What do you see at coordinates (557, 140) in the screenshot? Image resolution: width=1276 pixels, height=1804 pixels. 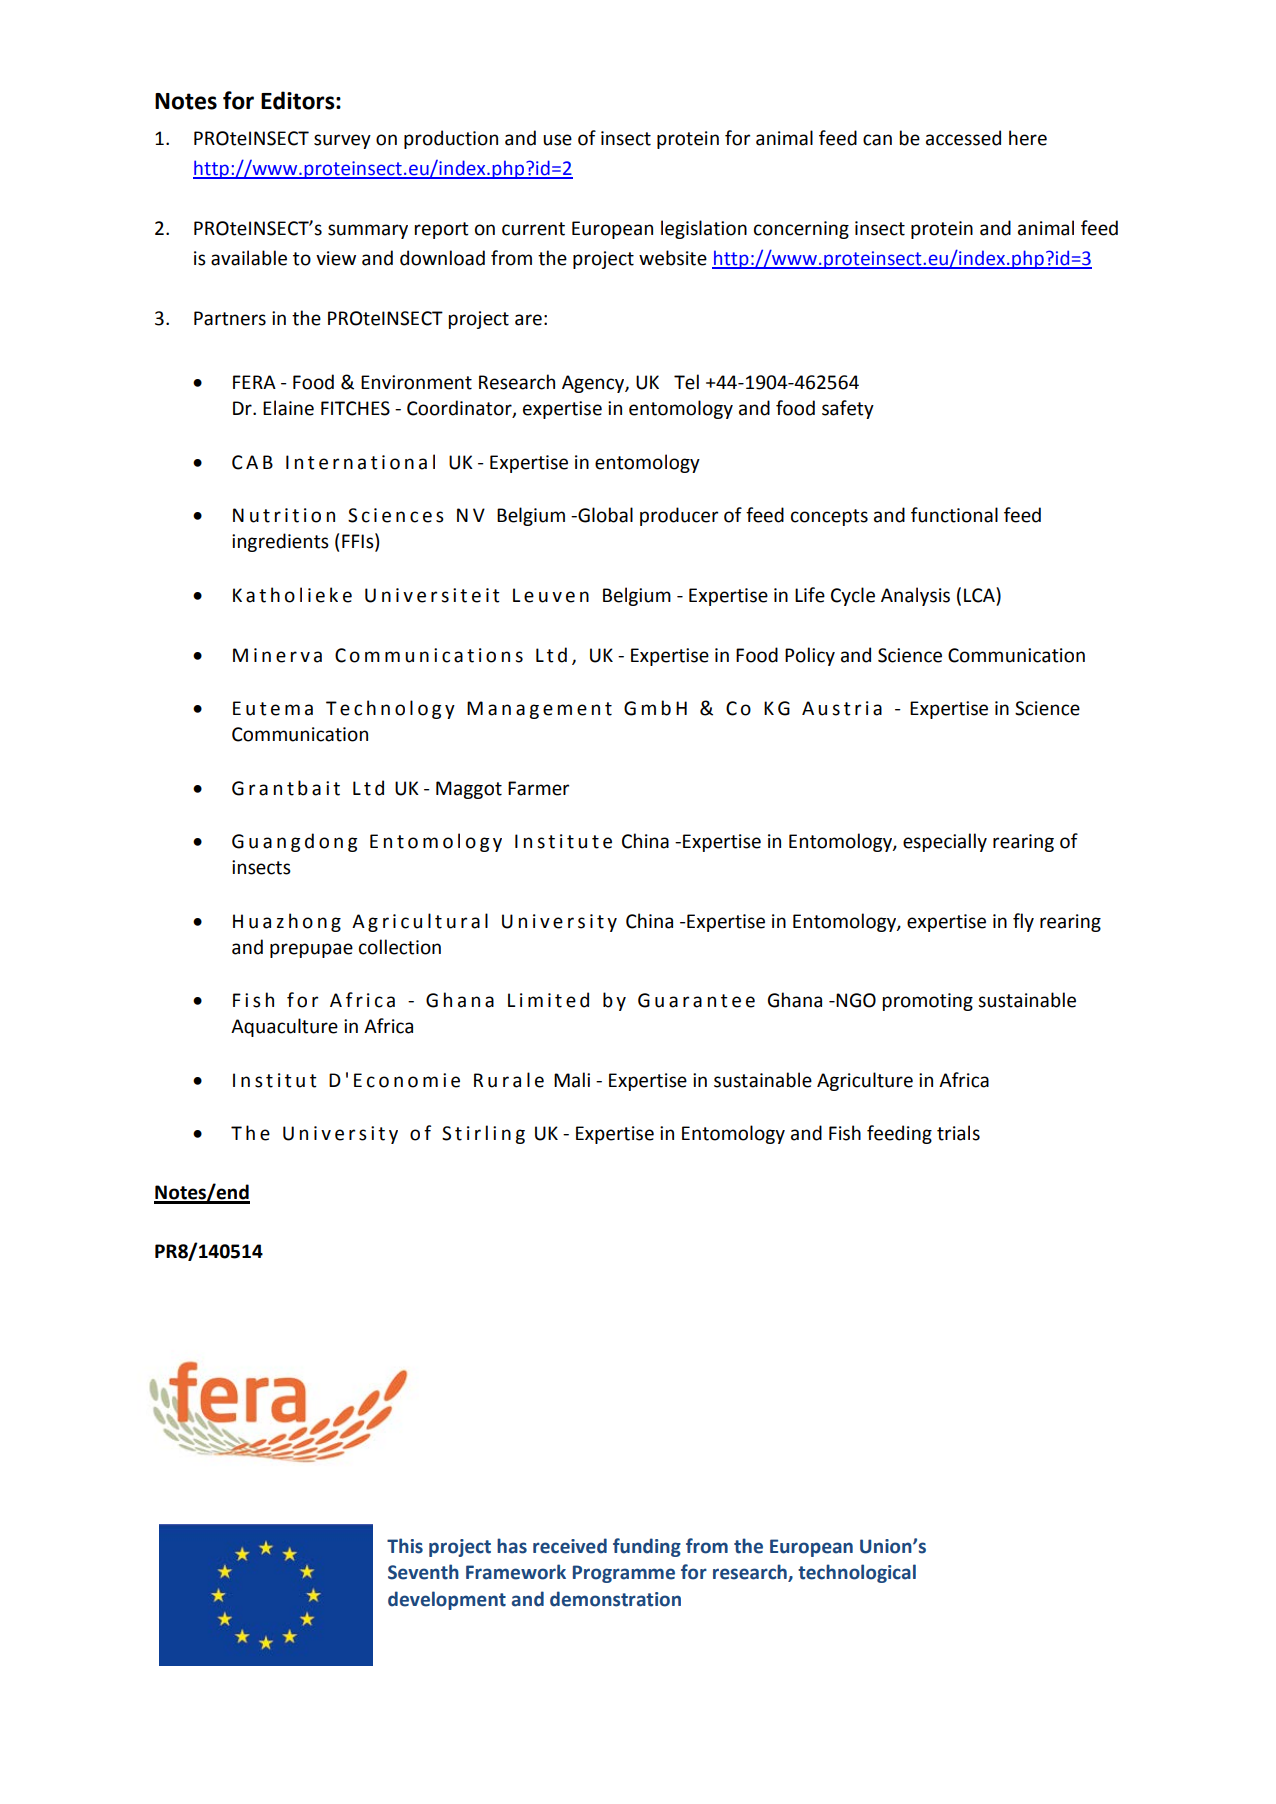 I see `use` at bounding box center [557, 140].
